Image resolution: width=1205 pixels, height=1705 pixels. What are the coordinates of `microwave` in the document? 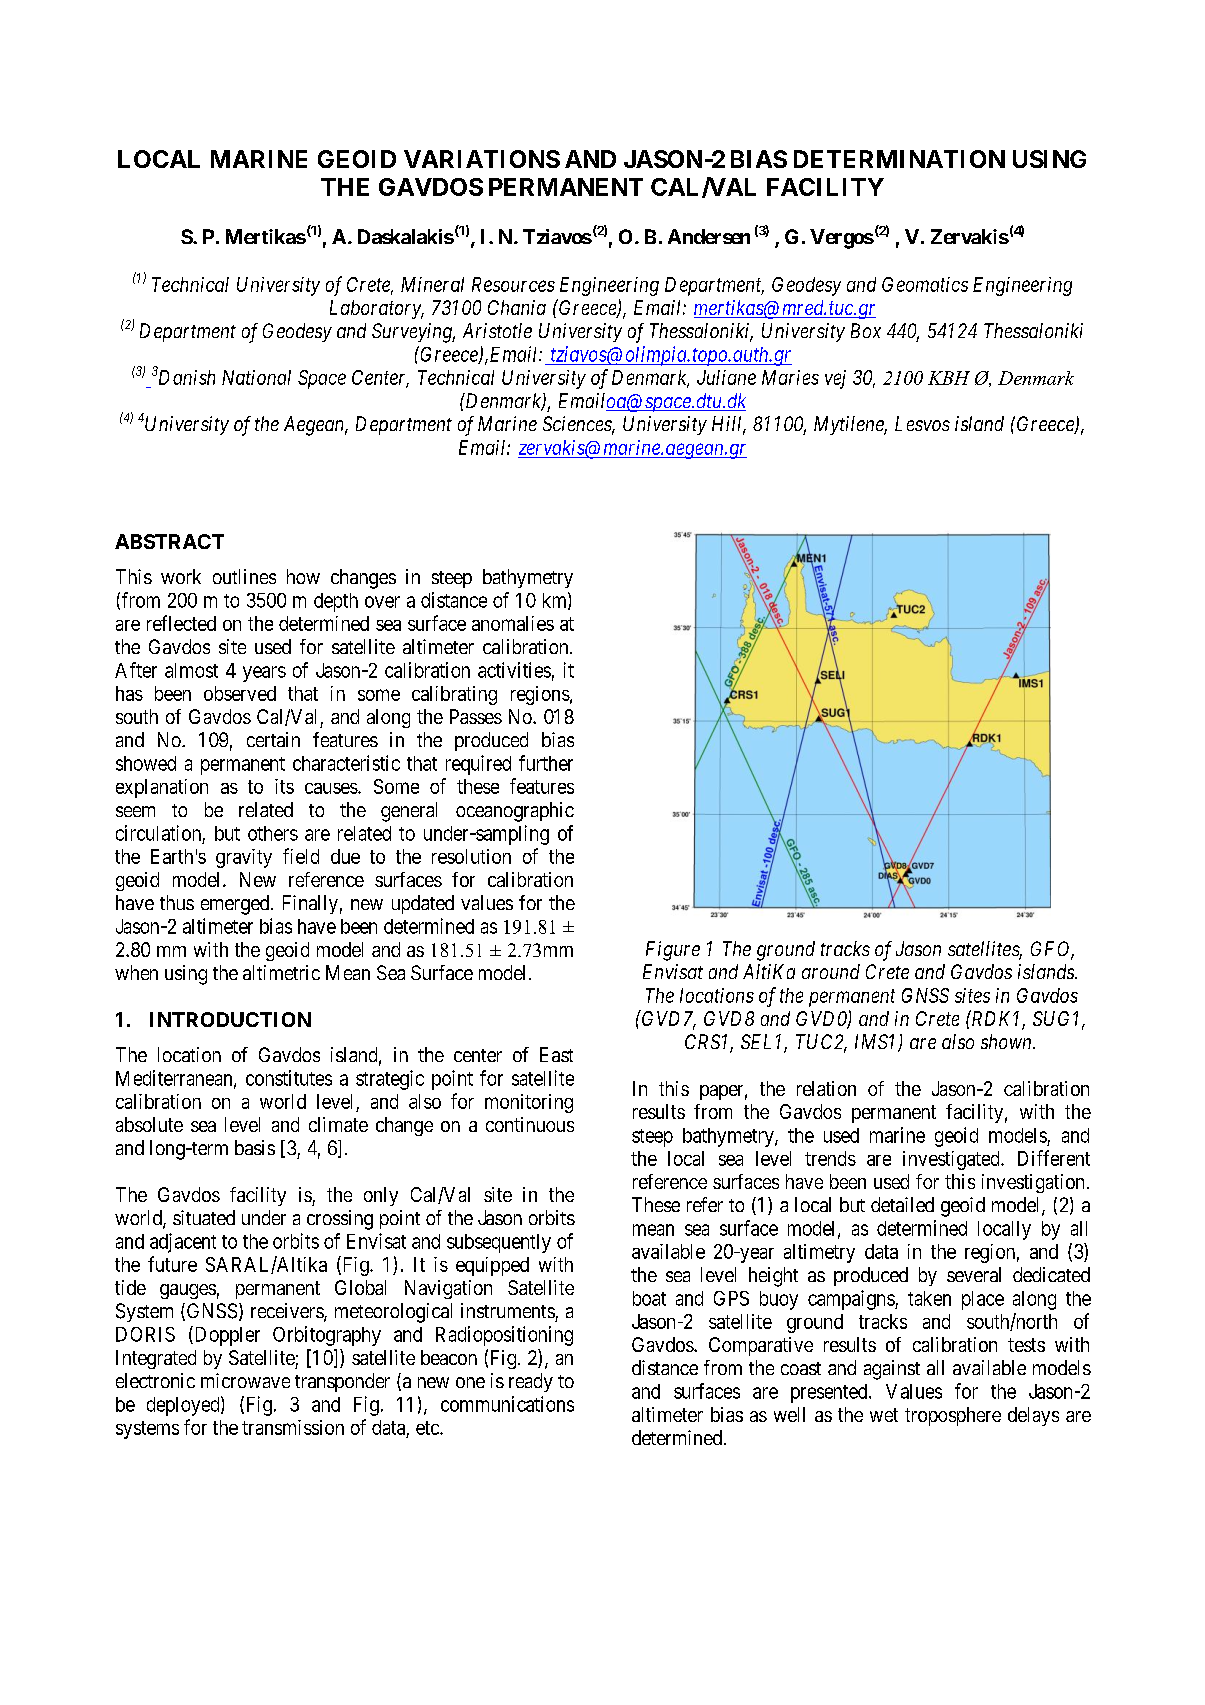 It's located at (245, 1380).
